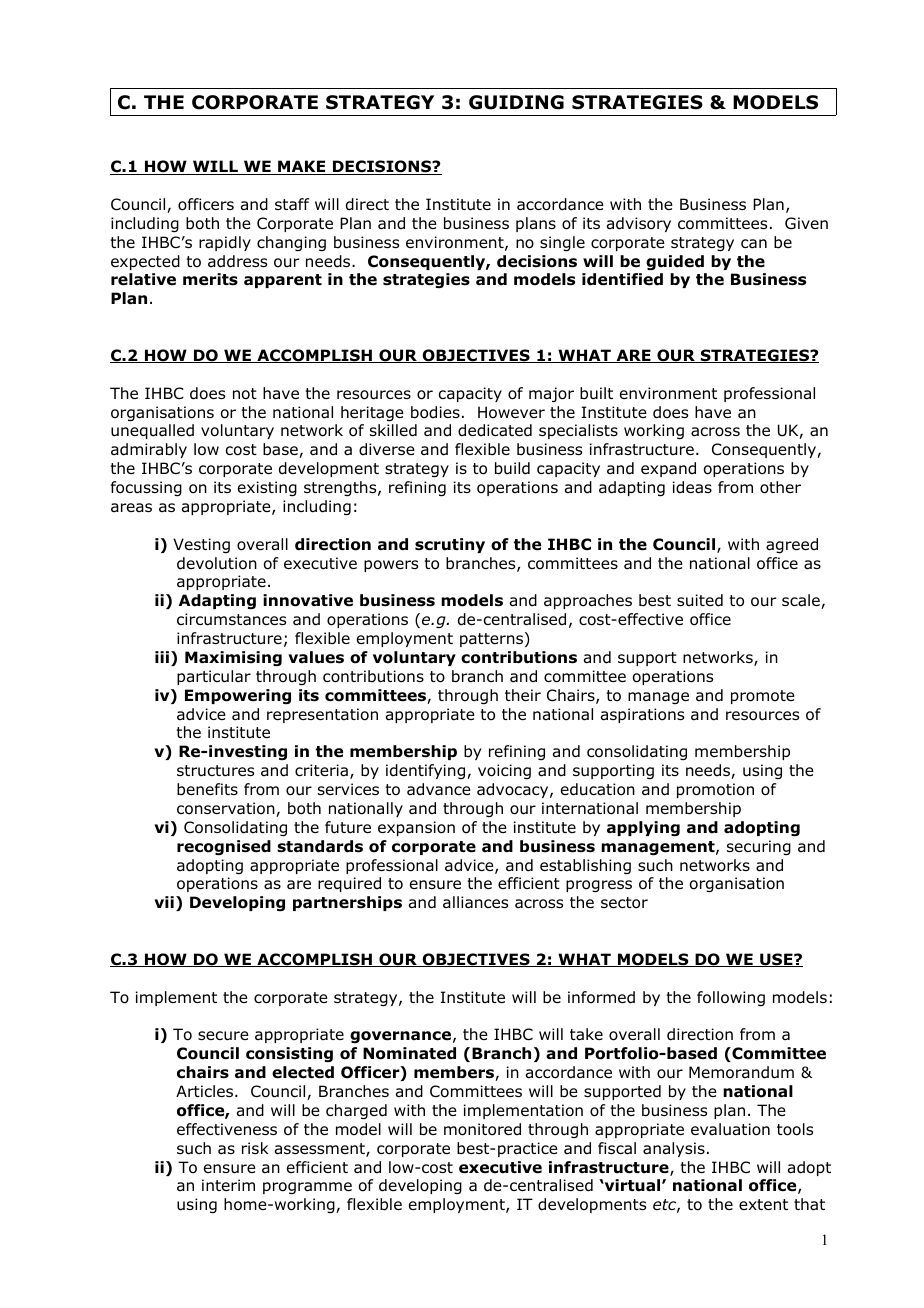  Describe the element at coordinates (482, 1129) in the document. I see `monitored` at that location.
